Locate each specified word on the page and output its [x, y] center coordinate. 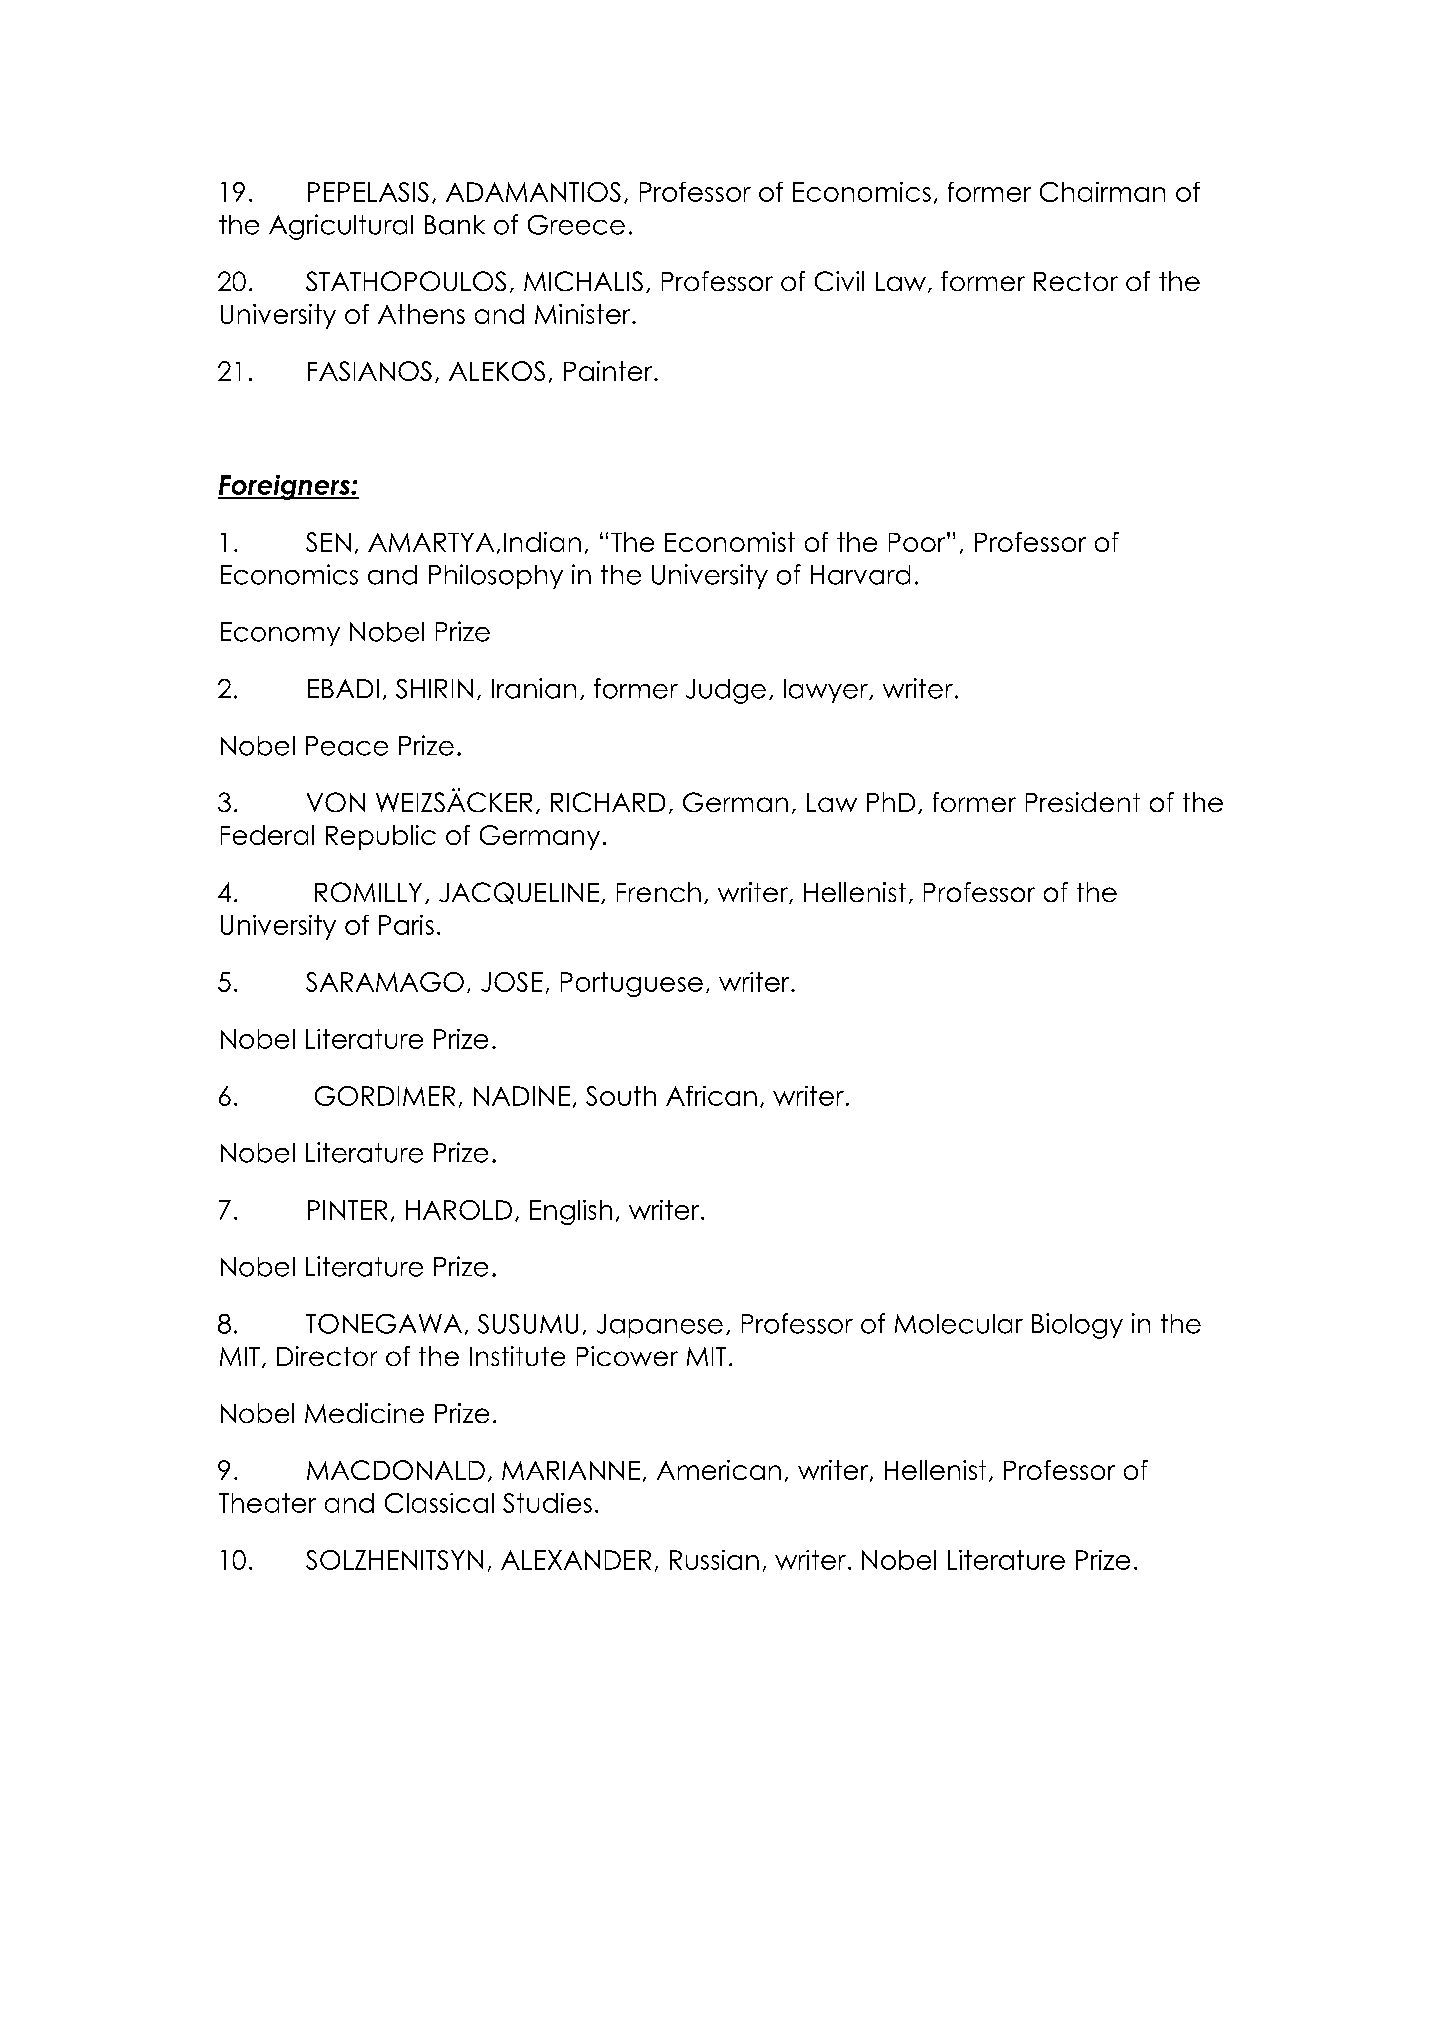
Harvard [860, 575]
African [711, 1096]
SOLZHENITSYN [394, 1560]
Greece [576, 225]
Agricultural [341, 227]
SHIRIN [434, 689]
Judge [726, 691]
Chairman [1102, 192]
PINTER [347, 1210]
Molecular [959, 1324]
